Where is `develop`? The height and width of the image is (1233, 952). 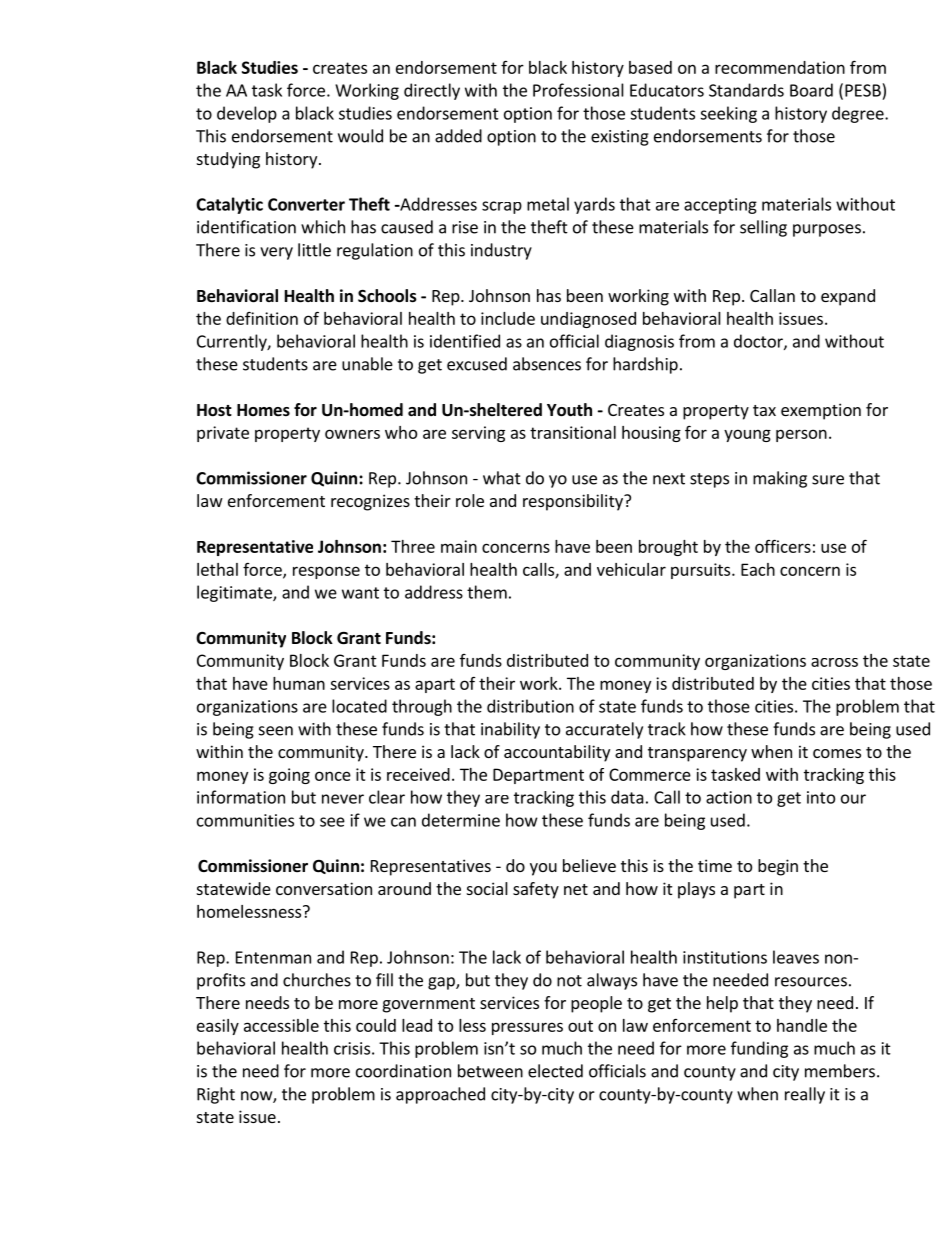
develop is located at coordinates (247, 114).
